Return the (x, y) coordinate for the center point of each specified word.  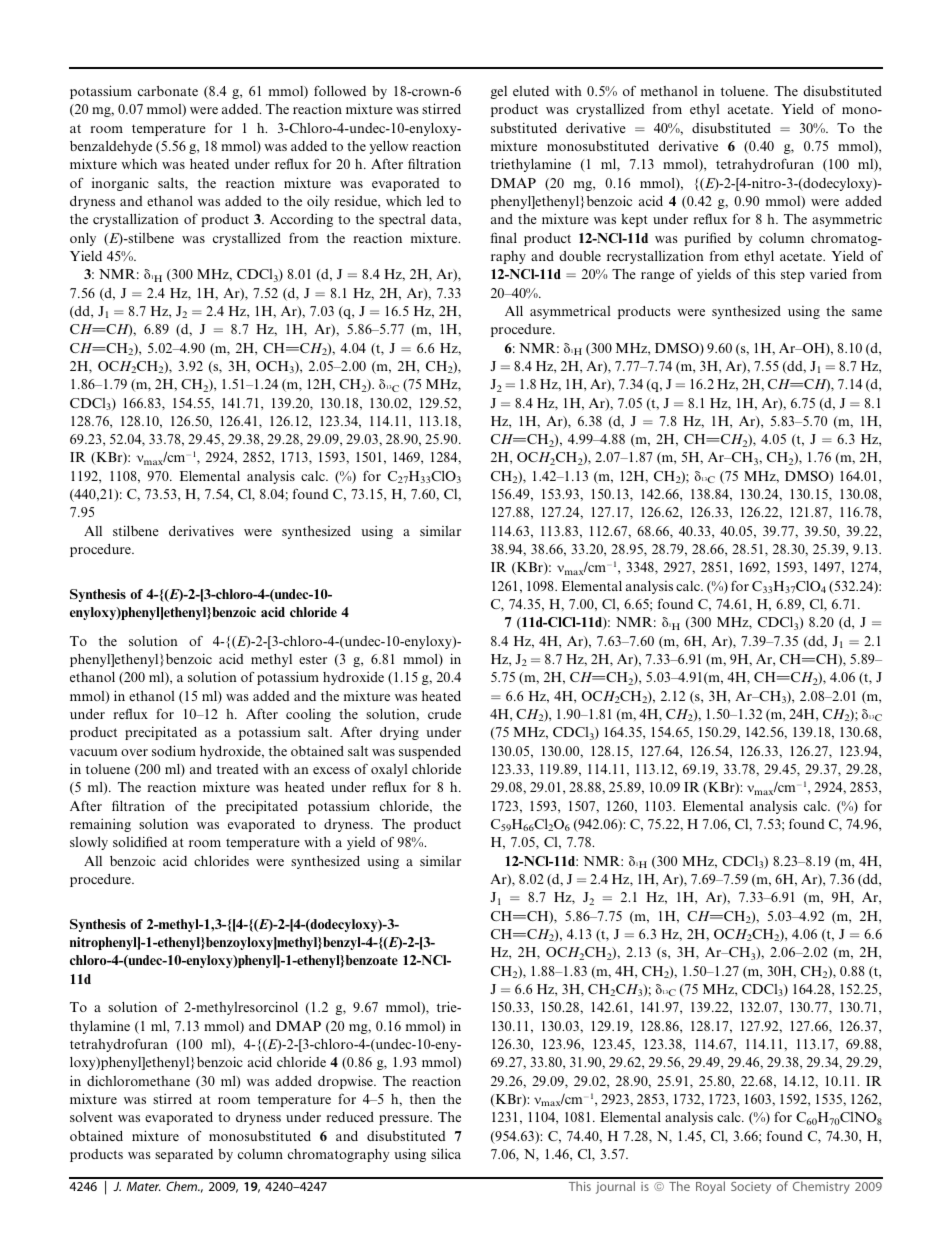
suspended (430, 752)
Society (751, 1188)
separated (184, 1155)
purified (707, 239)
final (503, 237)
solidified (140, 841)
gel (499, 92)
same (867, 312)
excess (331, 770)
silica (446, 1153)
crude (444, 714)
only (83, 239)
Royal (710, 1187)
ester (313, 659)
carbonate (168, 91)
